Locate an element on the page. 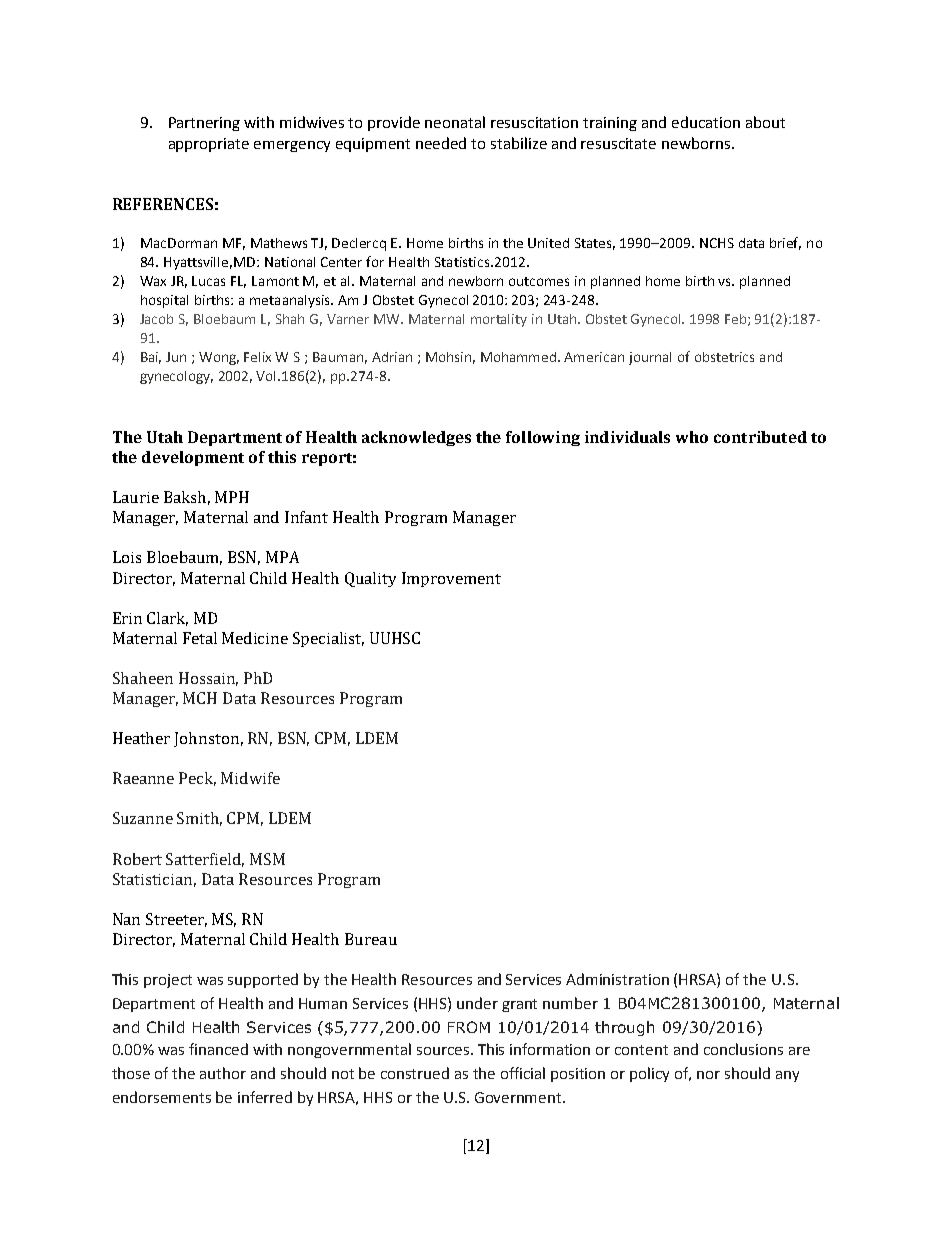 The height and width of the document is (1233, 952). author is located at coordinates (223, 1073).
